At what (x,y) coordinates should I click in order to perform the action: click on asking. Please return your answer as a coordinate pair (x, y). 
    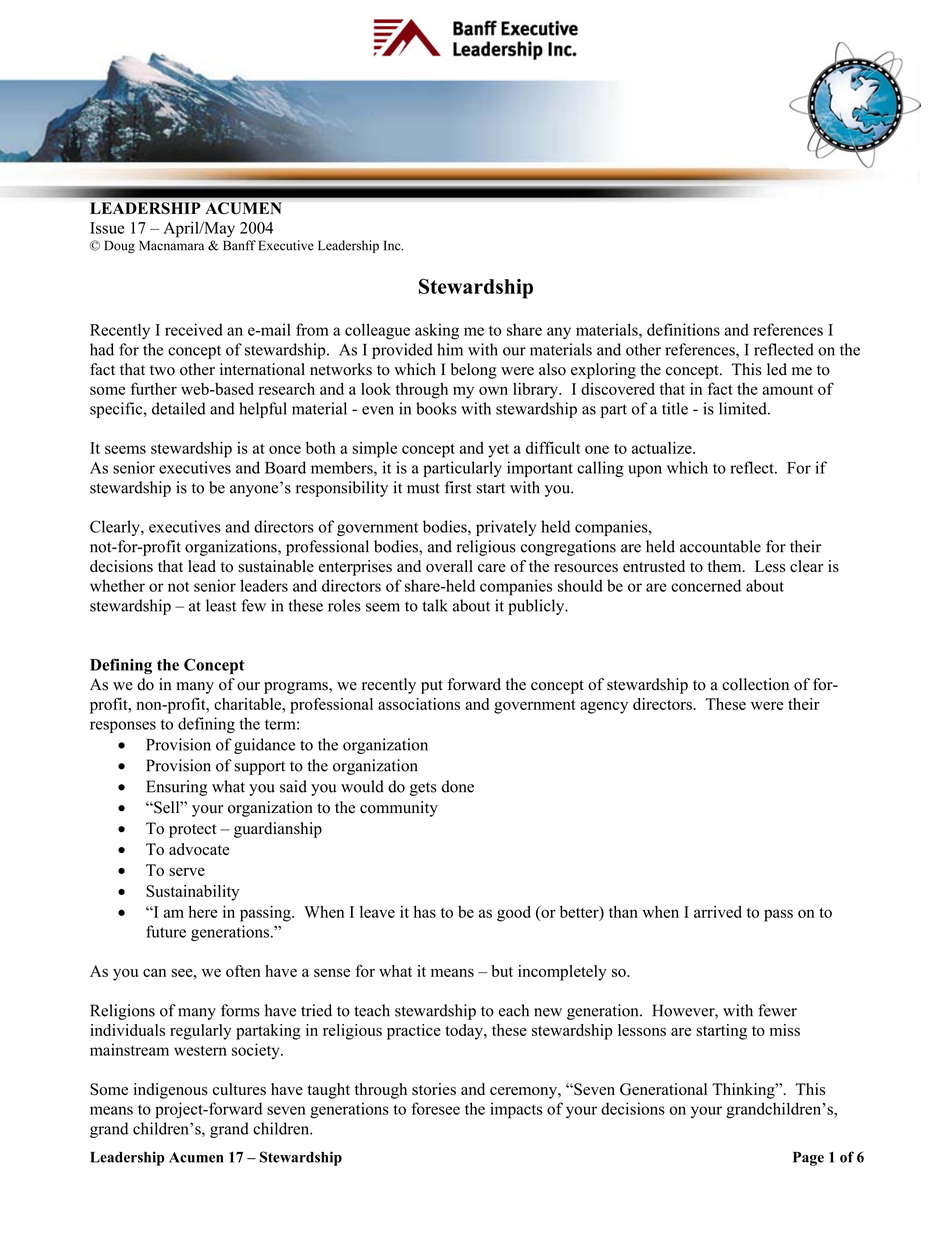
    Looking at the image, I should click on (437, 331).
